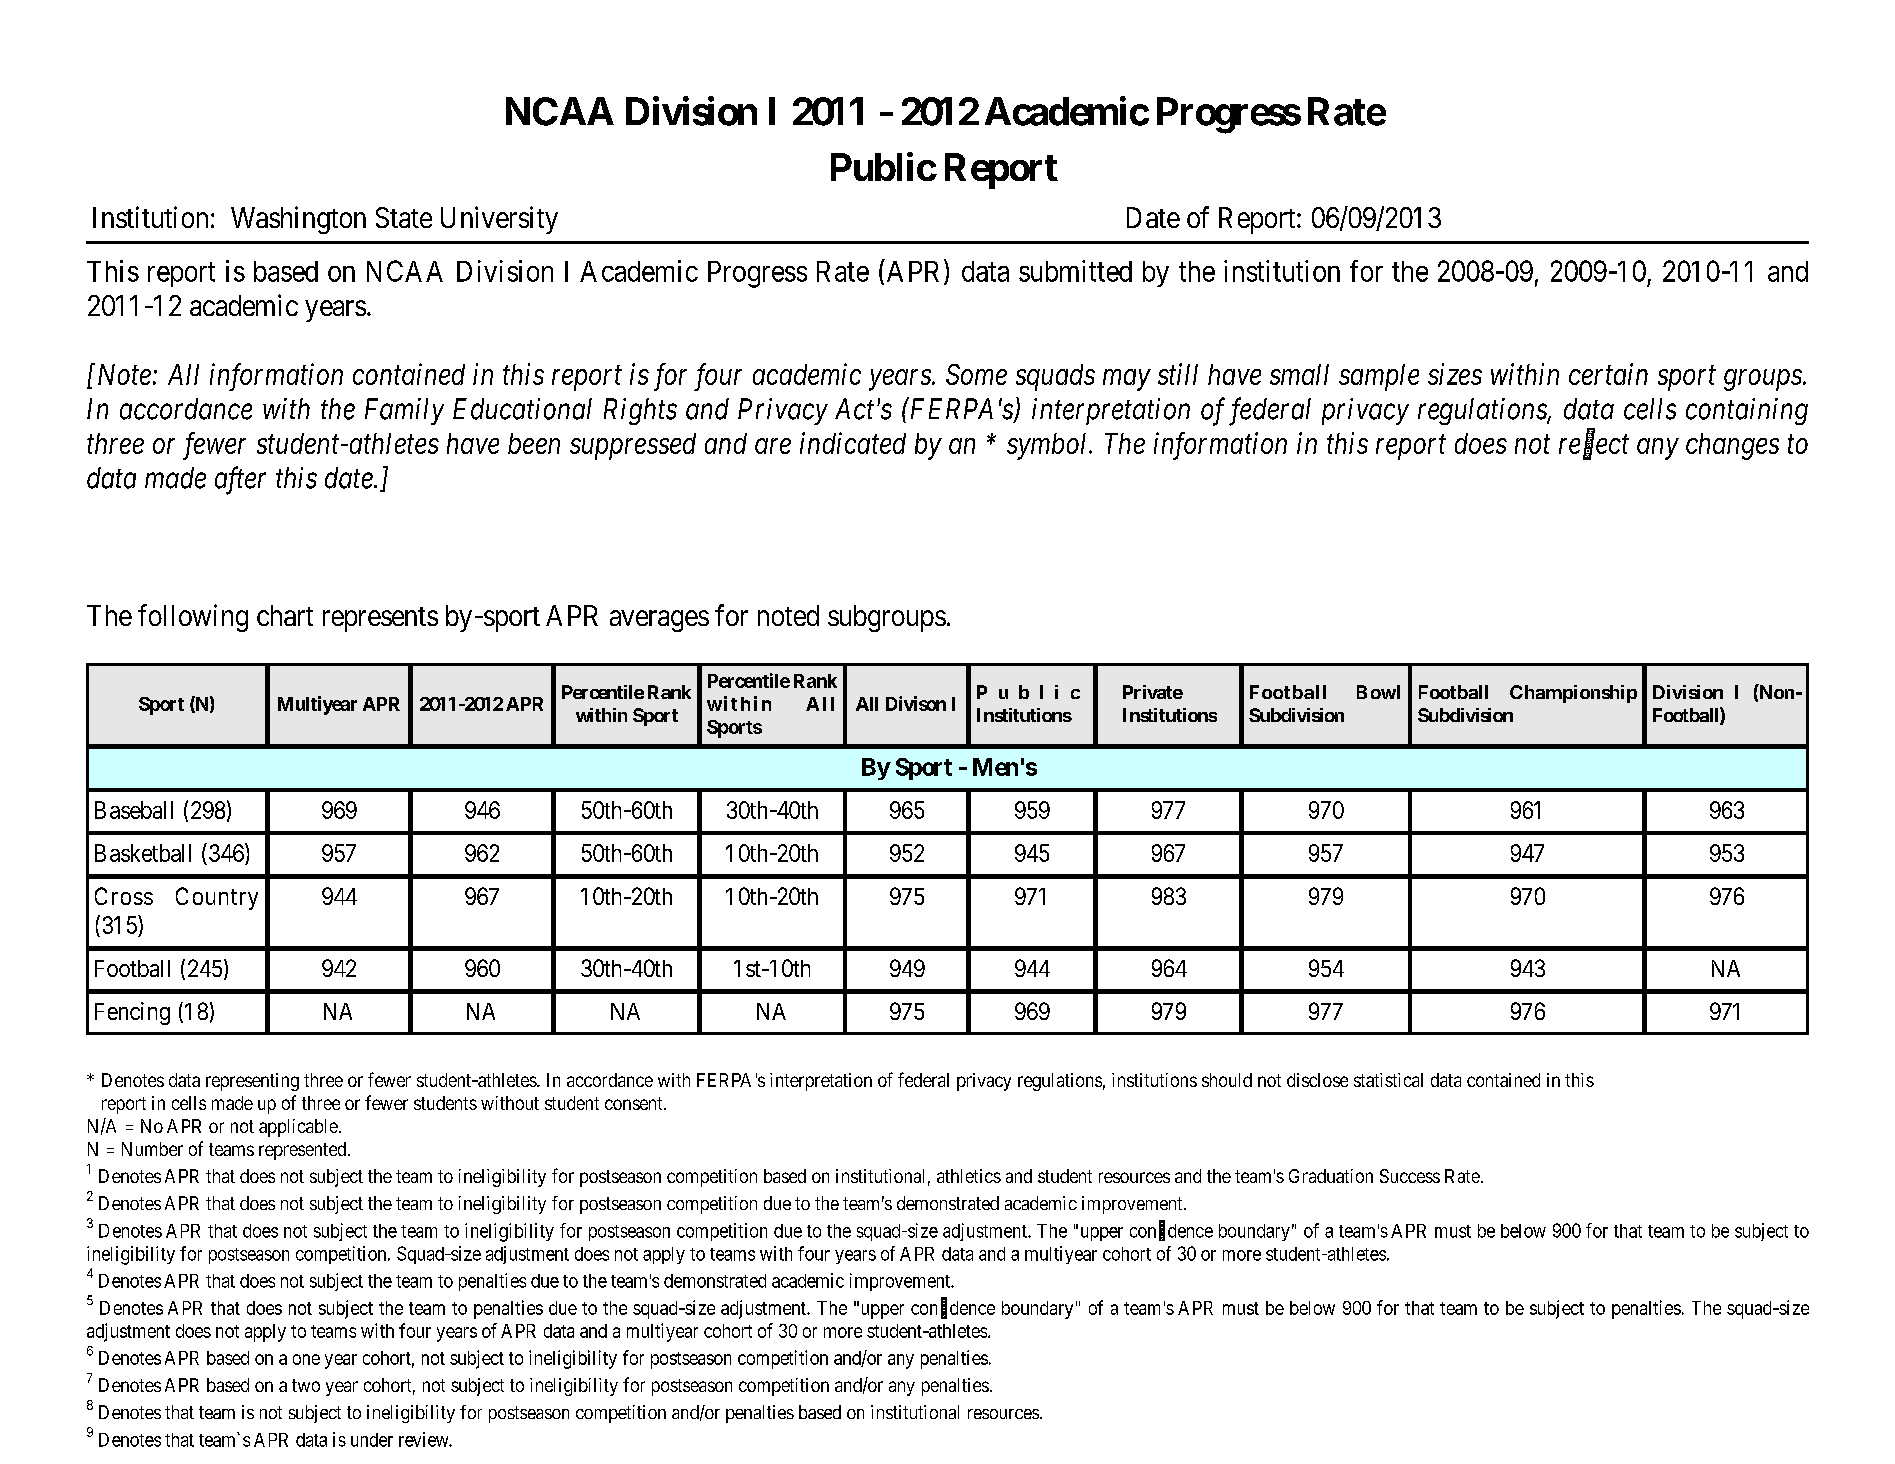 The height and width of the page is (1464, 1895). Describe the element at coordinates (372, 1440) in the page. I see `under` at that location.
